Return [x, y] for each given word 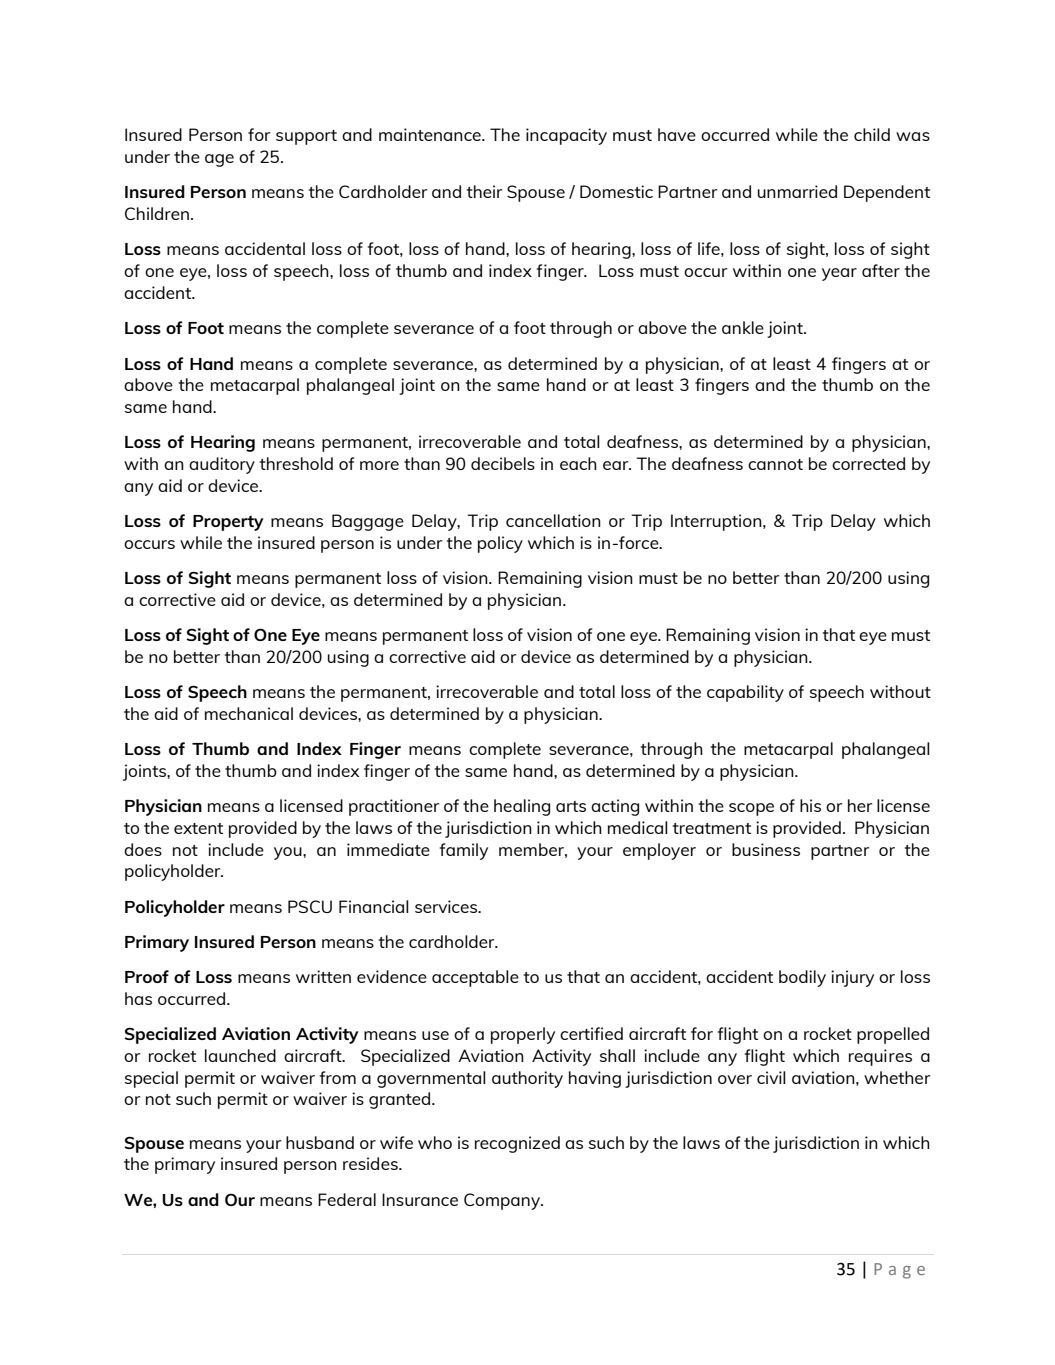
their [484, 191]
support [306, 137]
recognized [517, 1144]
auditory [222, 465]
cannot [775, 464]
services [447, 906]
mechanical [249, 713]
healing [522, 807]
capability [745, 693]
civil [771, 1077]
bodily [802, 978]
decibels [503, 463]
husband [320, 1142]
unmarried [797, 191]
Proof [147, 976]
